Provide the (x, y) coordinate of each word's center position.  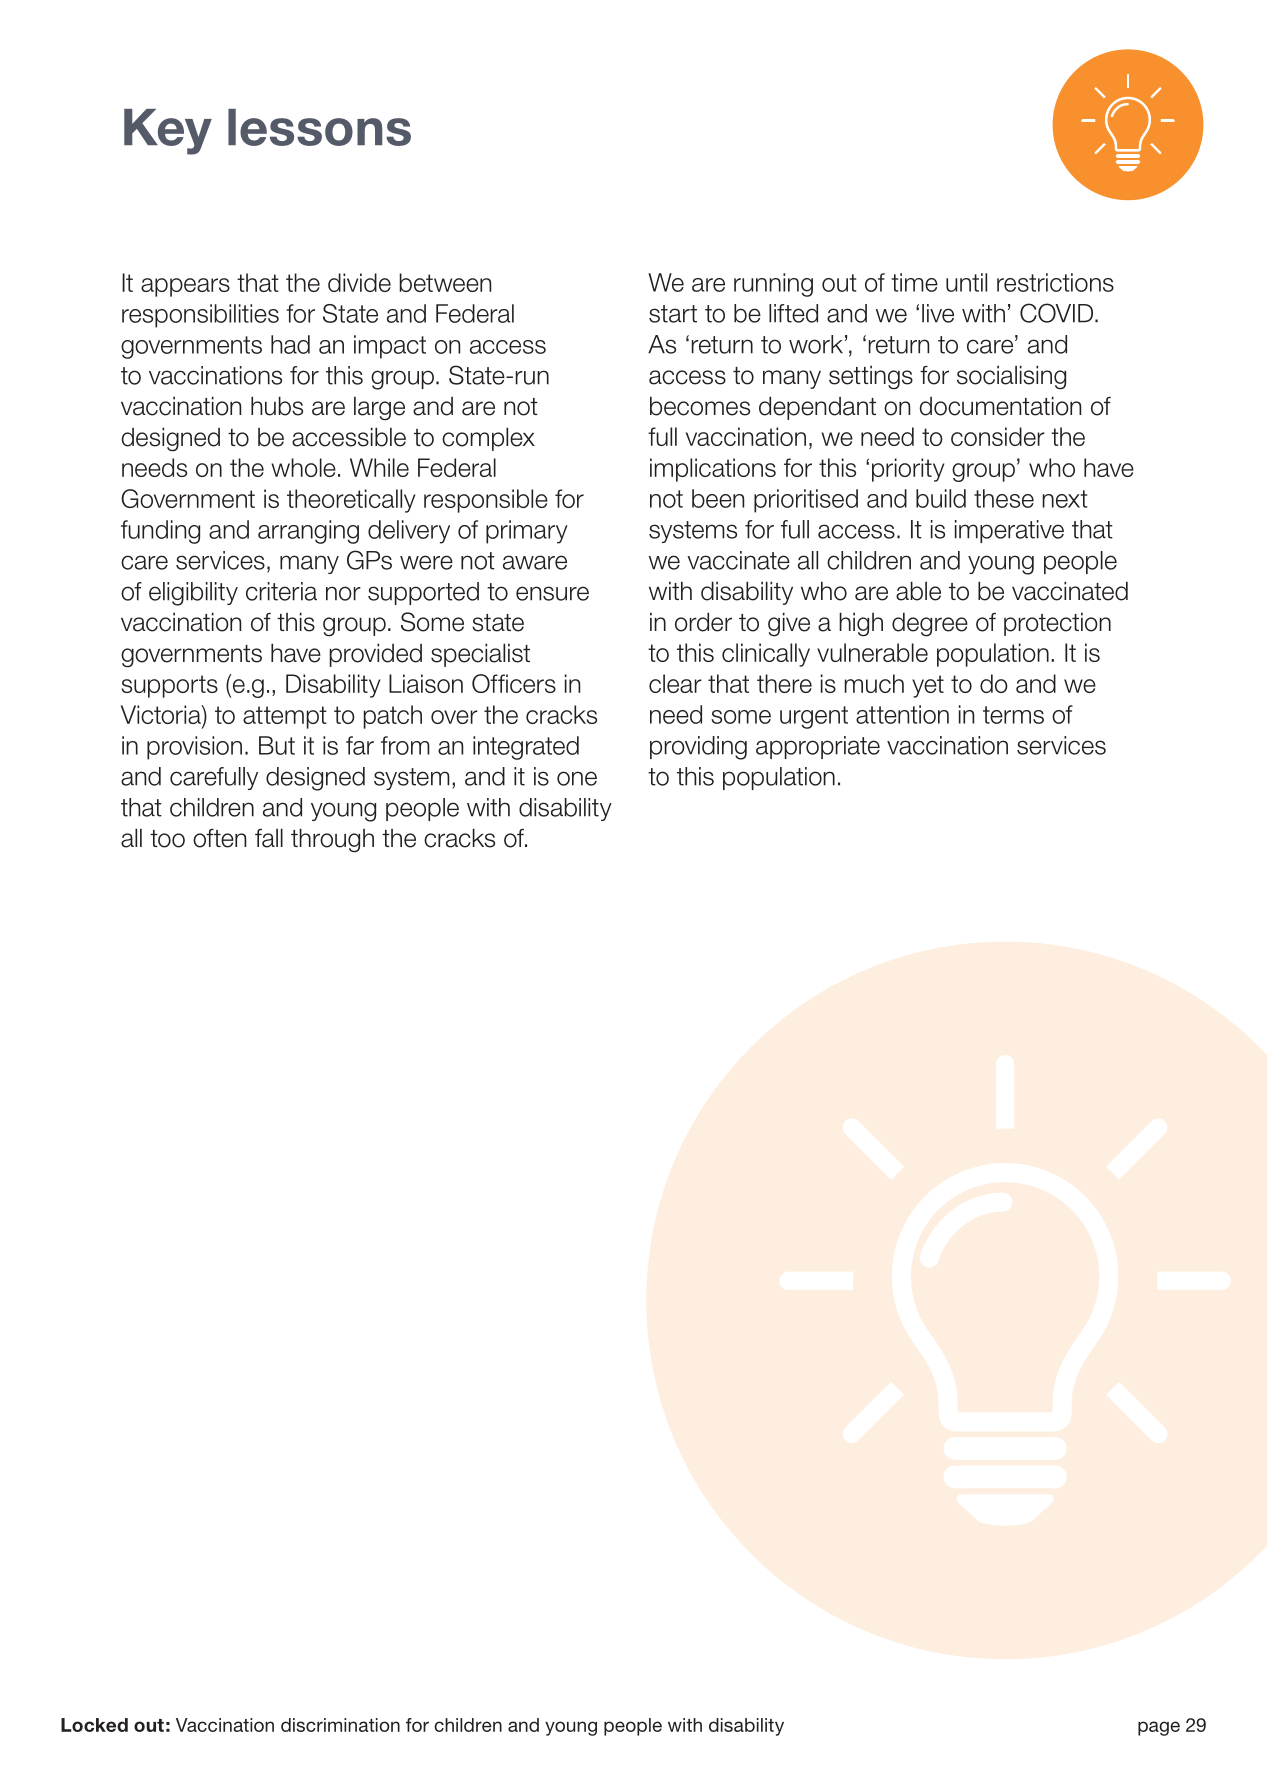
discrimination (340, 1725)
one (577, 778)
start (673, 314)
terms (1013, 715)
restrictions (1055, 282)
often (219, 838)
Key (168, 132)
